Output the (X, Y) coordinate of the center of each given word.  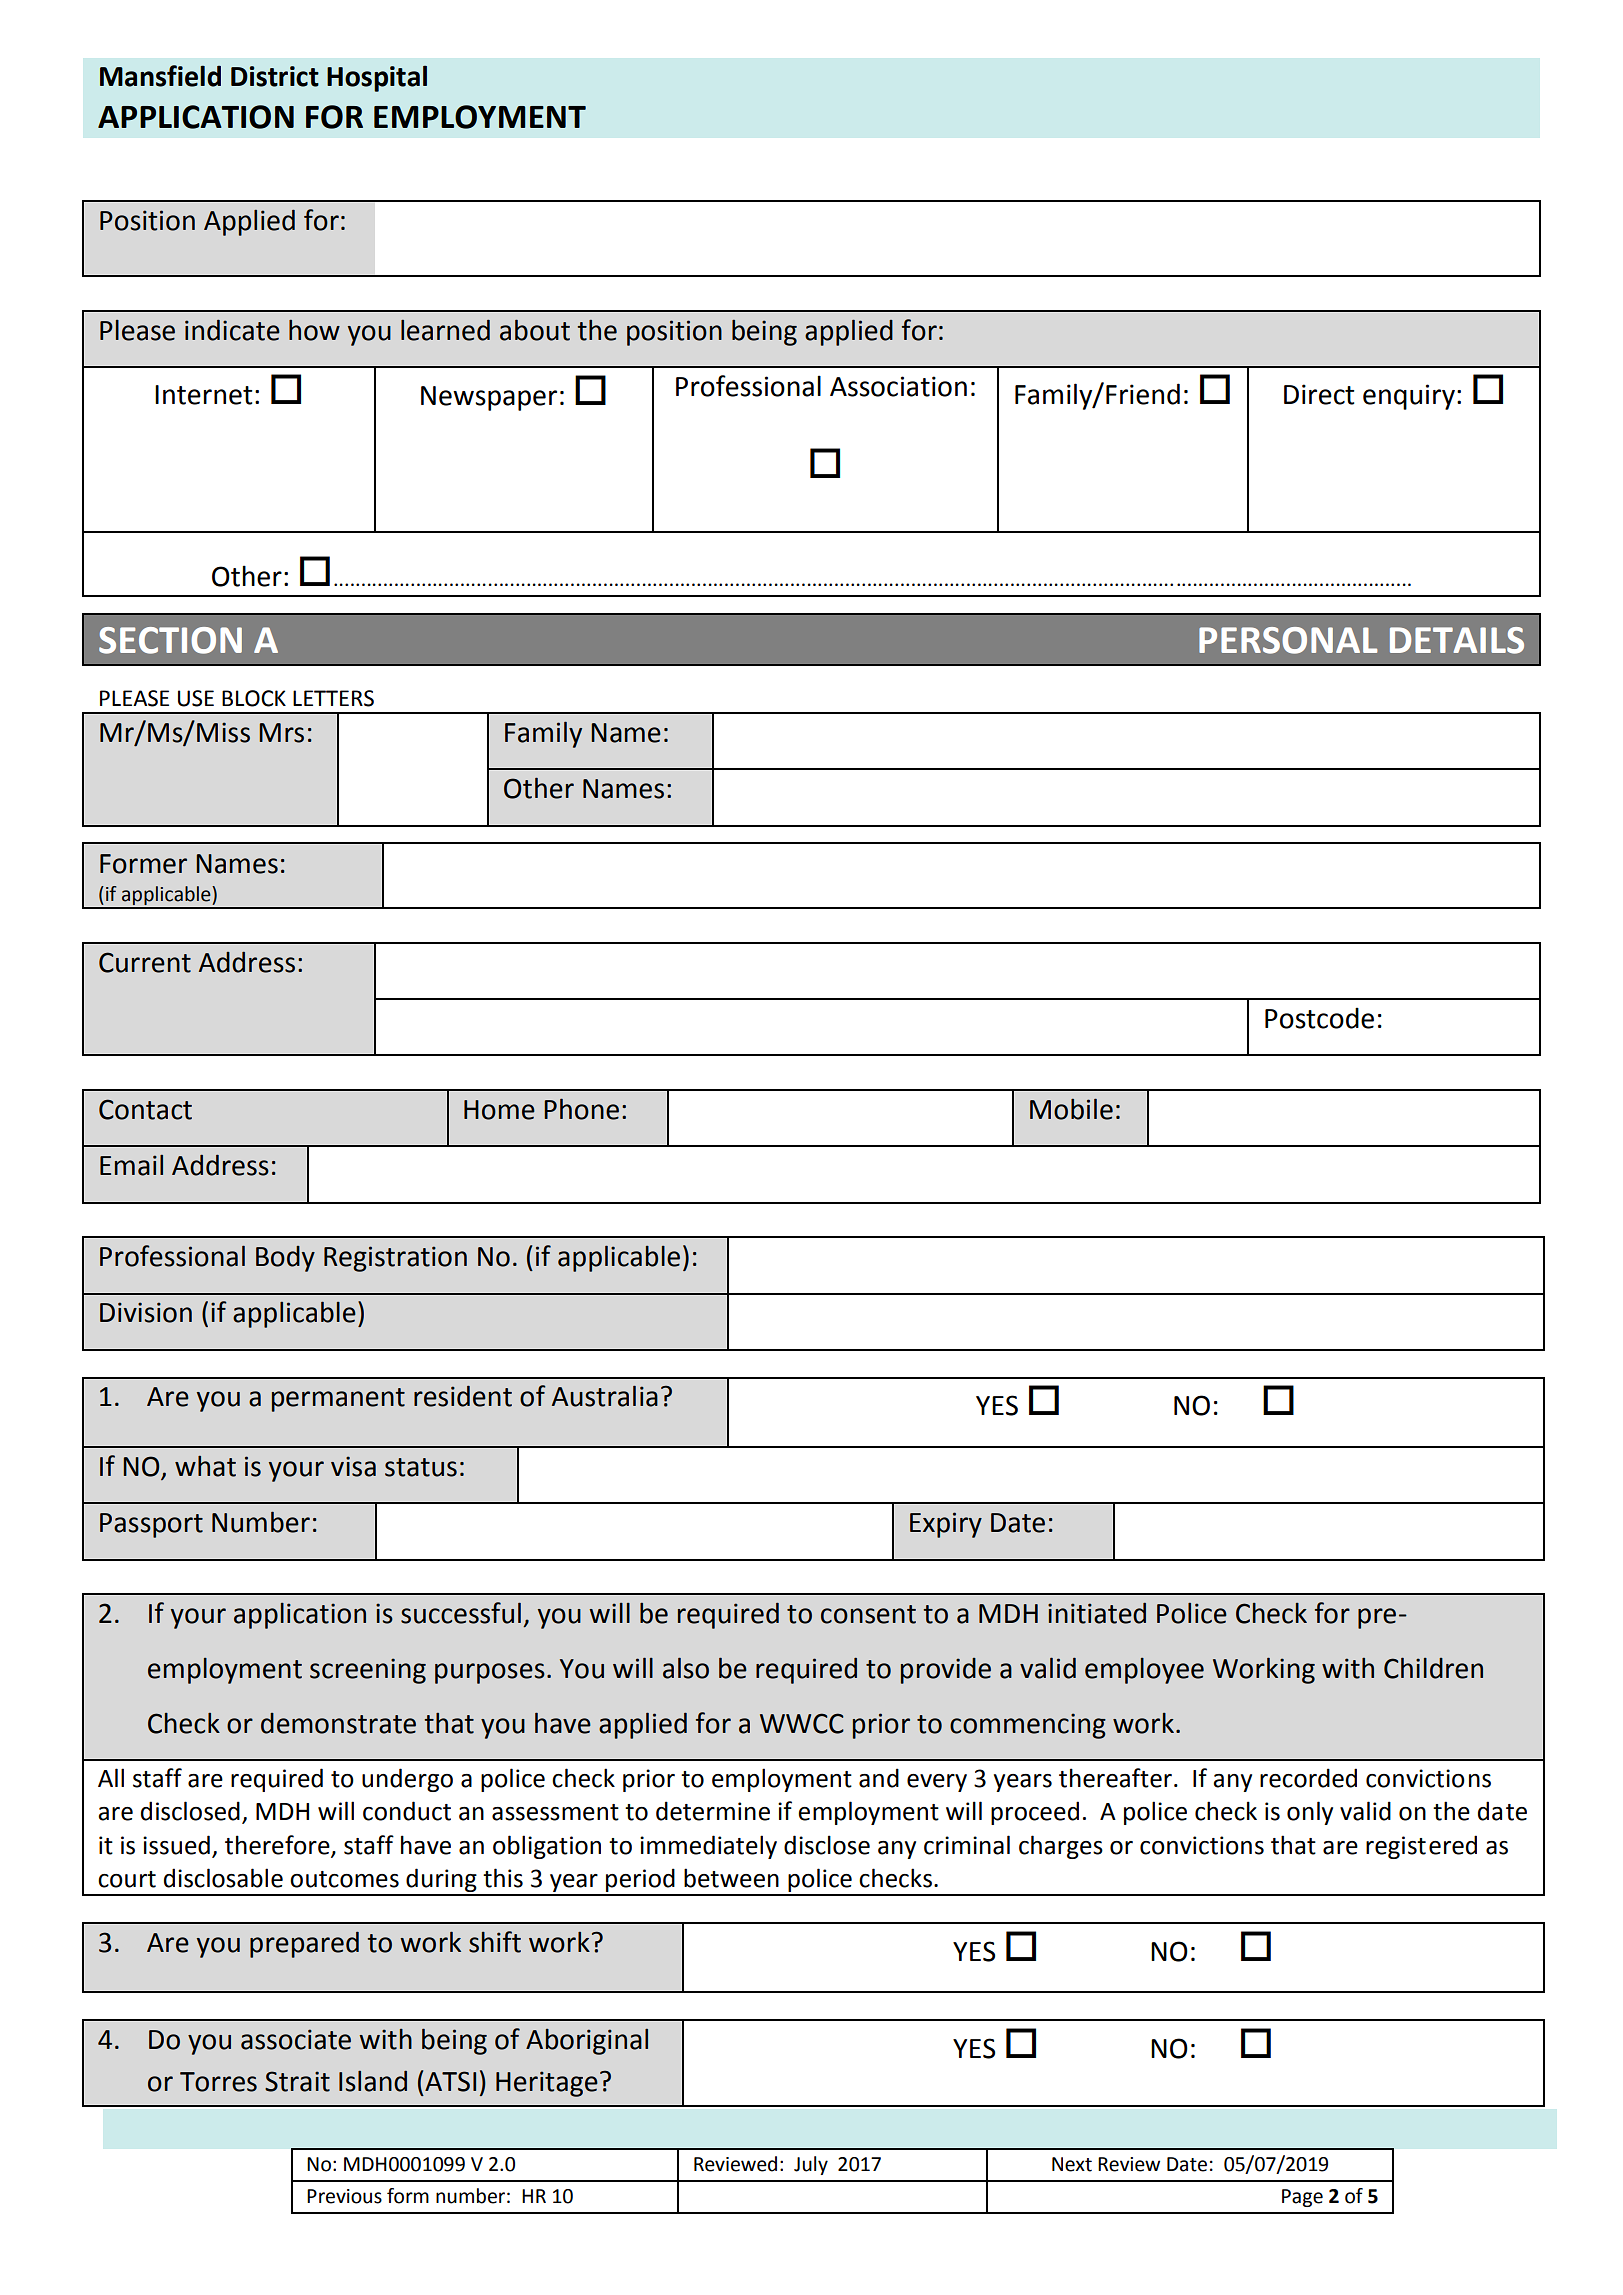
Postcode (1319, 1018)
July (811, 2165)
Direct (1319, 394)
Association (898, 386)
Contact (145, 1109)
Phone (581, 1109)
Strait (297, 2081)
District (275, 76)
